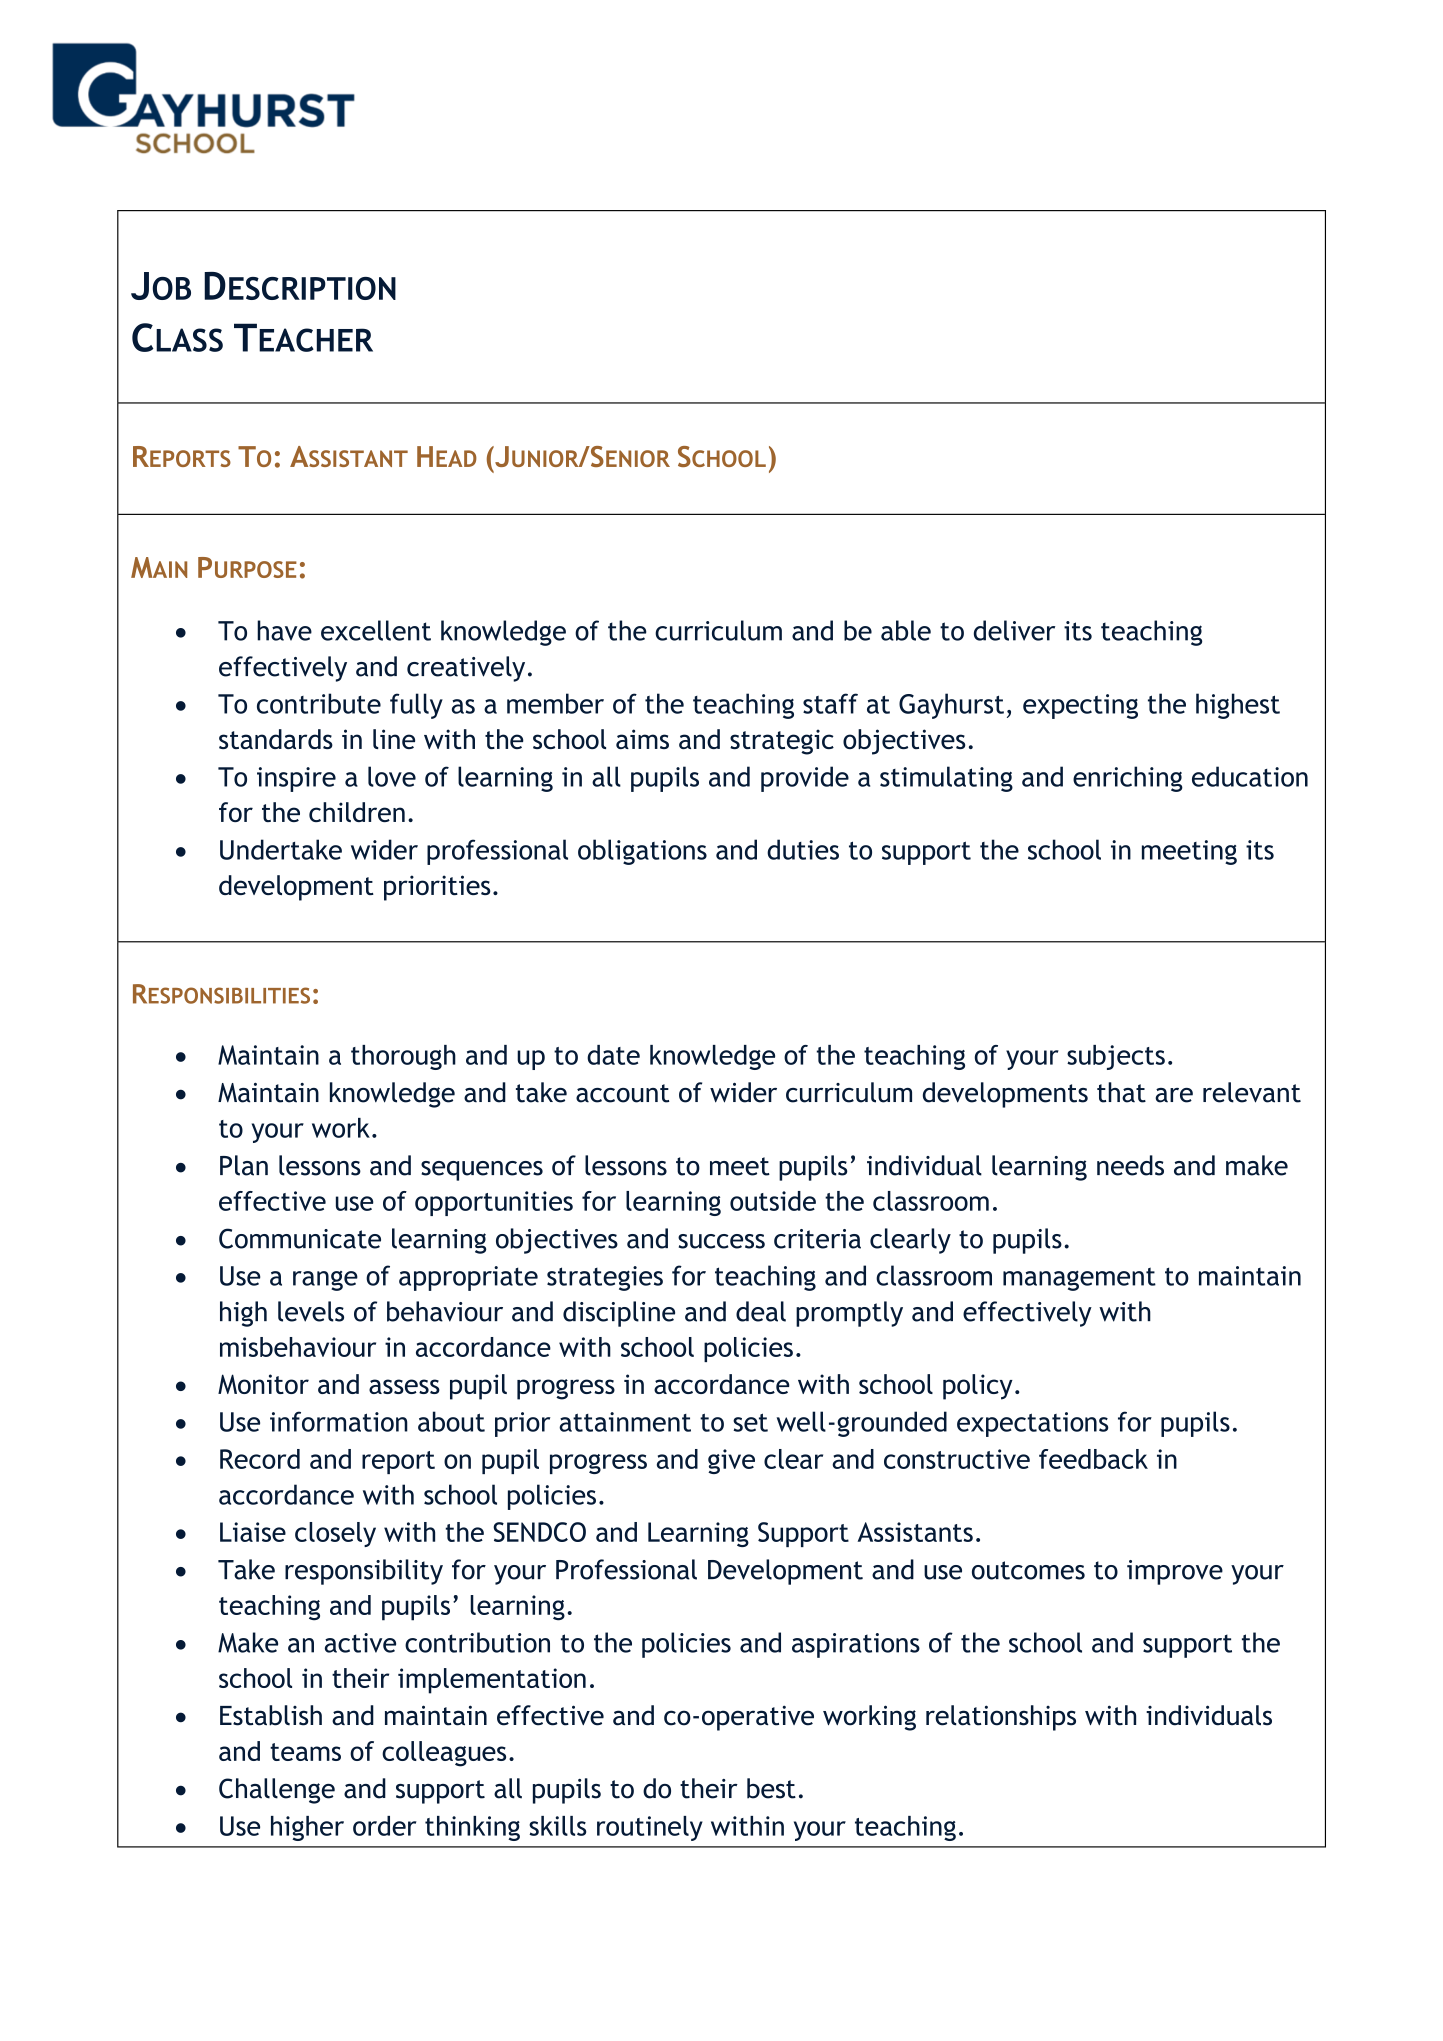  Describe the element at coordinates (771, 1788) in the screenshot. I see `best` at that location.
